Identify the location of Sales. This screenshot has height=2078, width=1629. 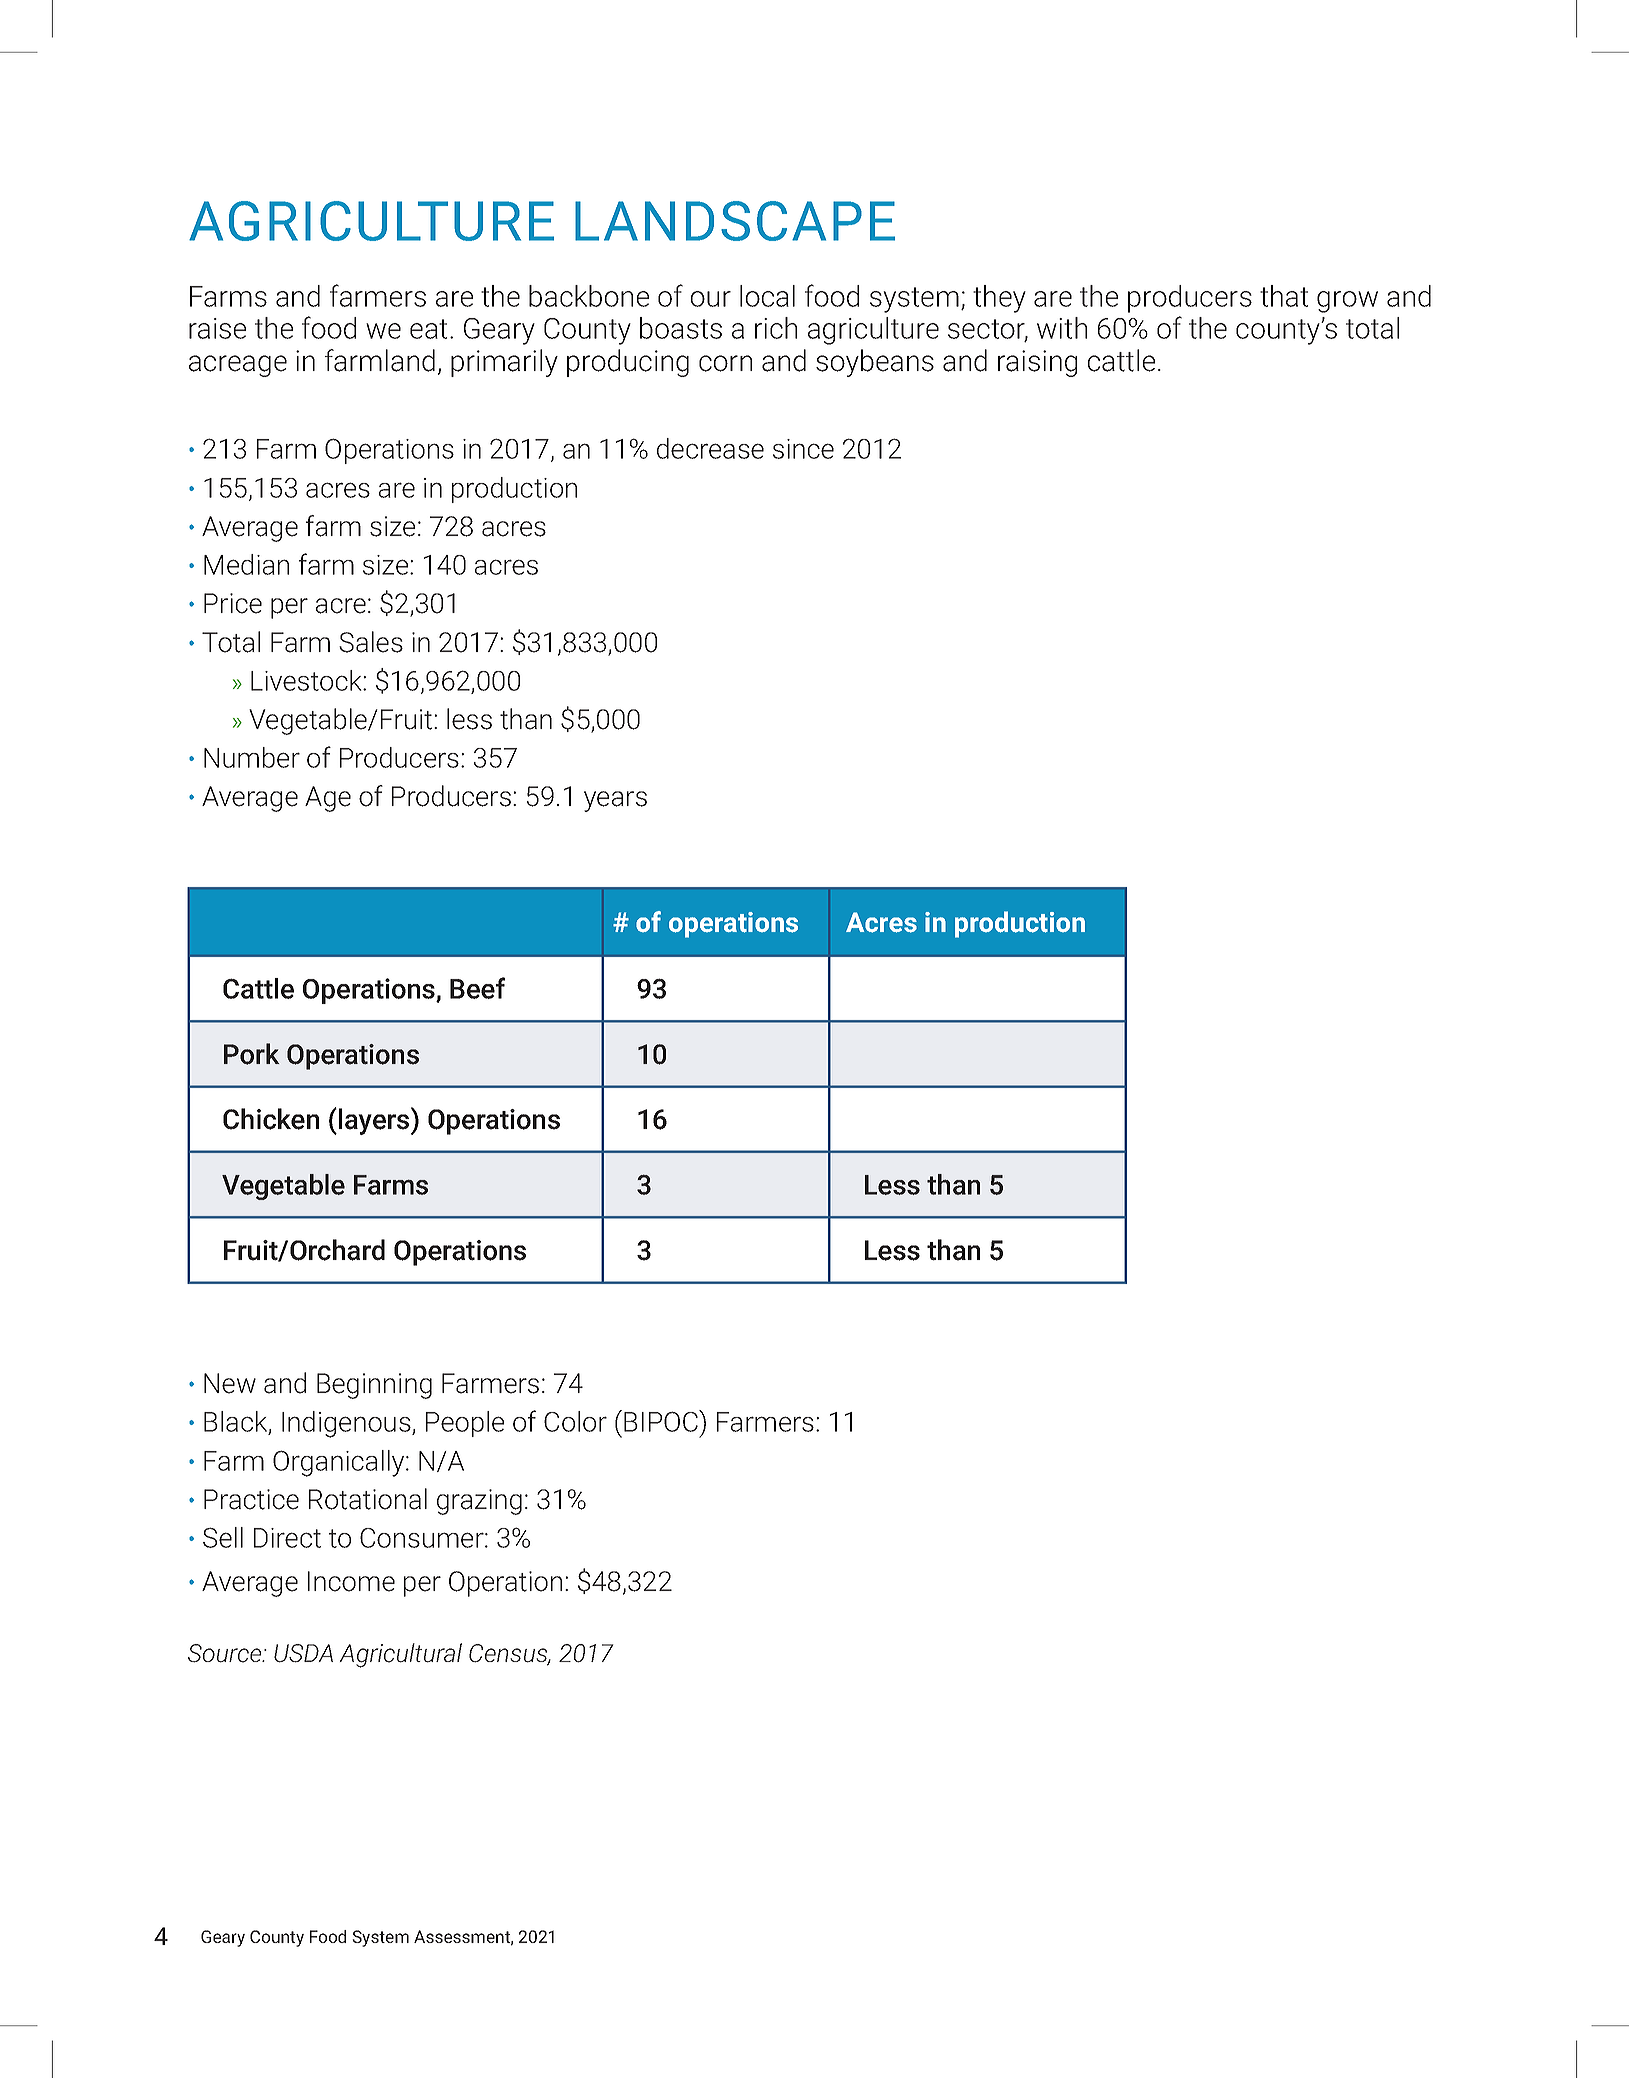
(371, 642).
